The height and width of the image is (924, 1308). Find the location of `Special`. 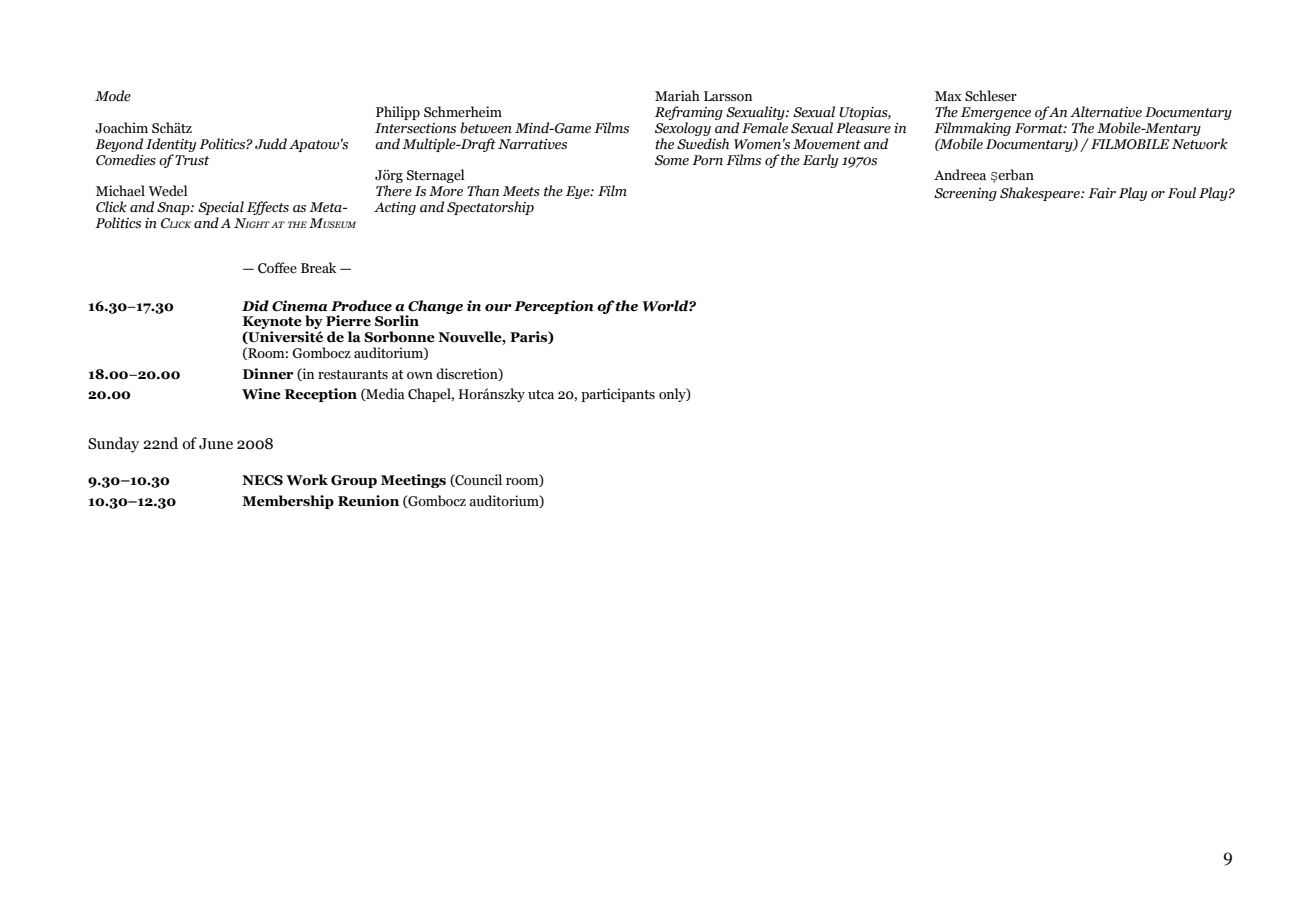

Special is located at coordinates (221, 209).
